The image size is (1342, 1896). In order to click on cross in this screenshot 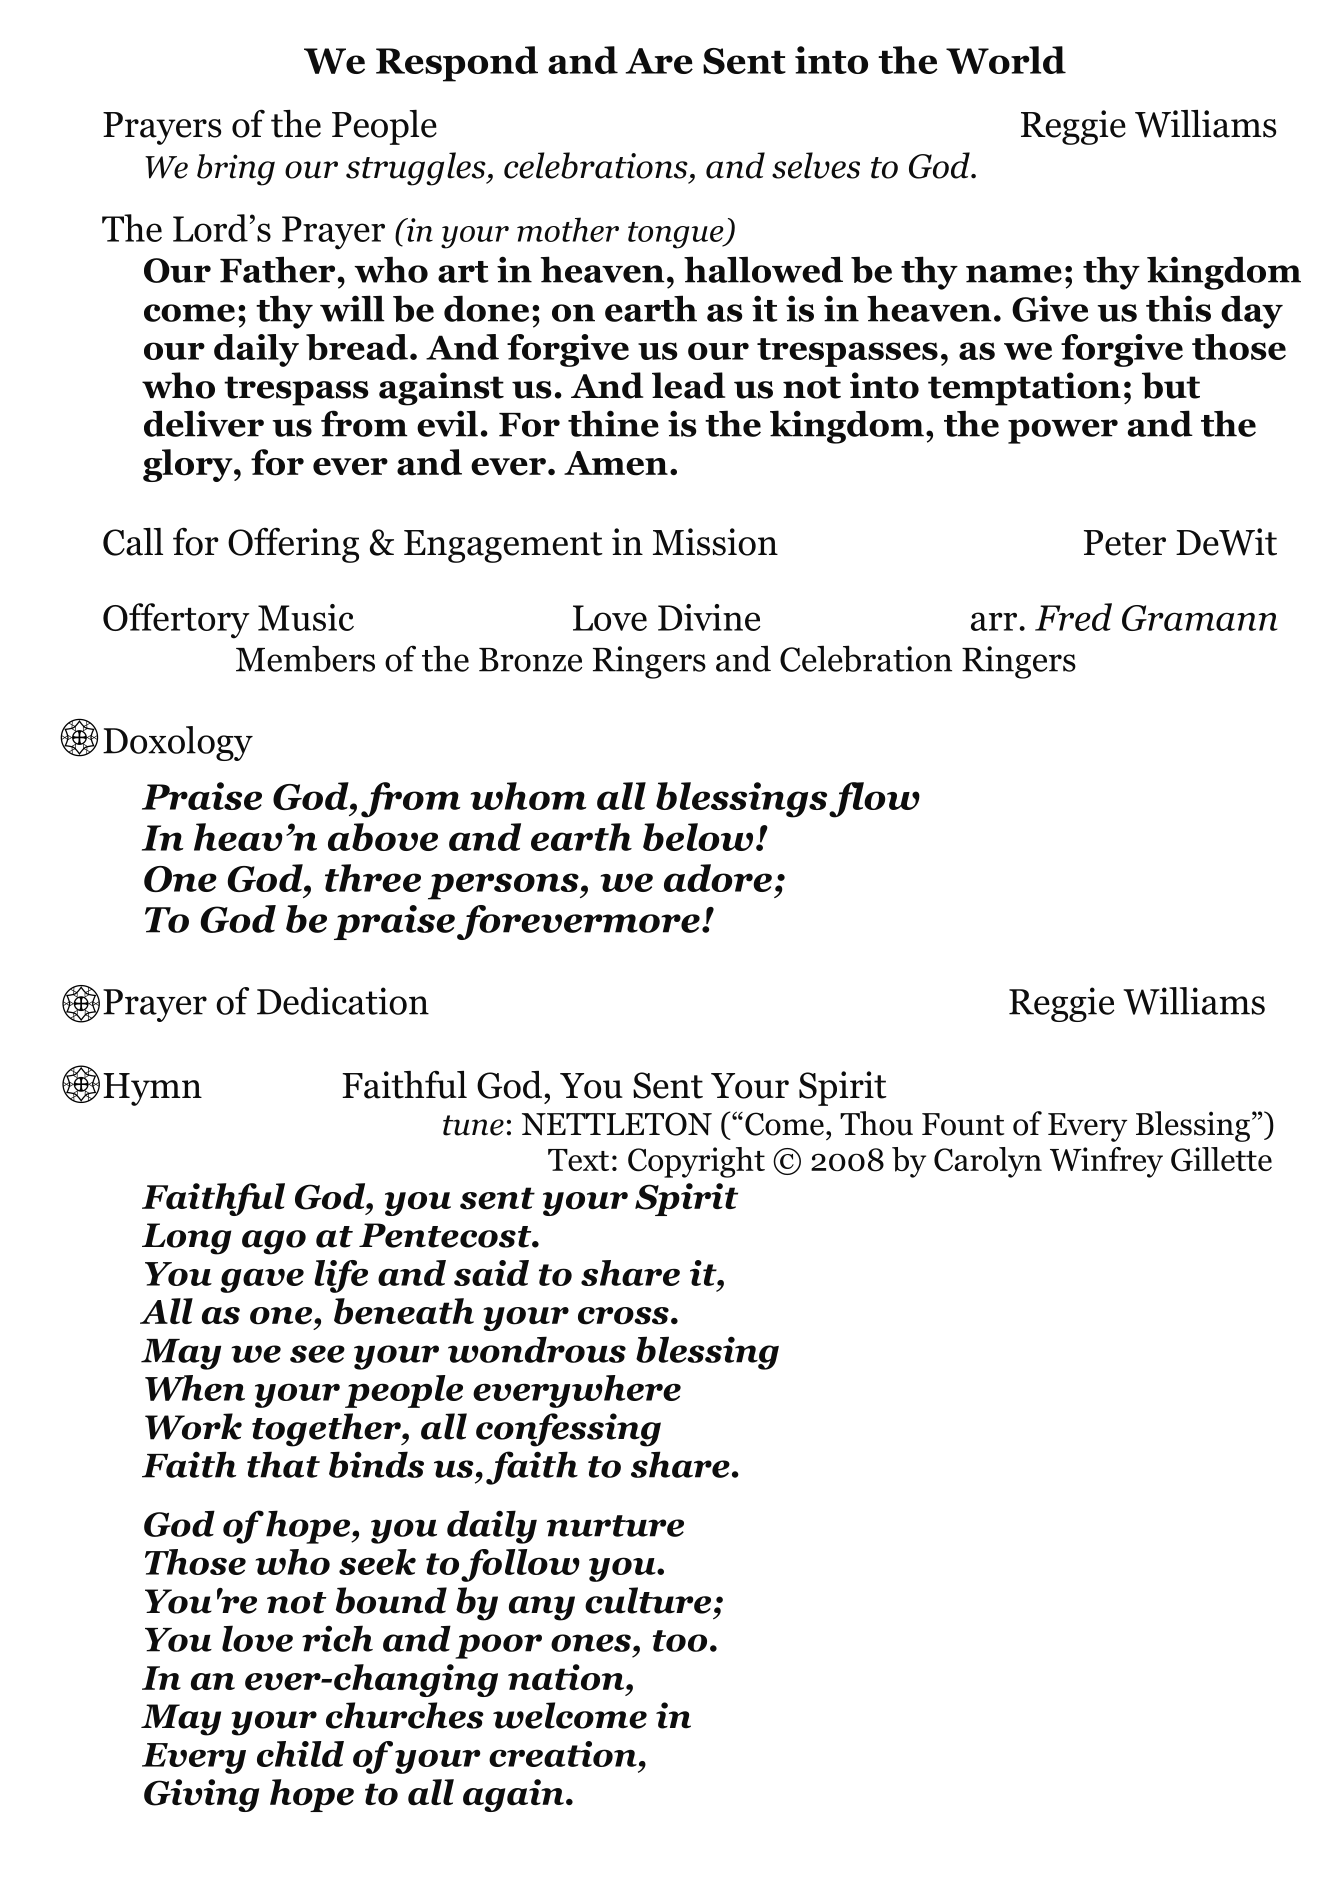, I will do `click(623, 1316)`.
